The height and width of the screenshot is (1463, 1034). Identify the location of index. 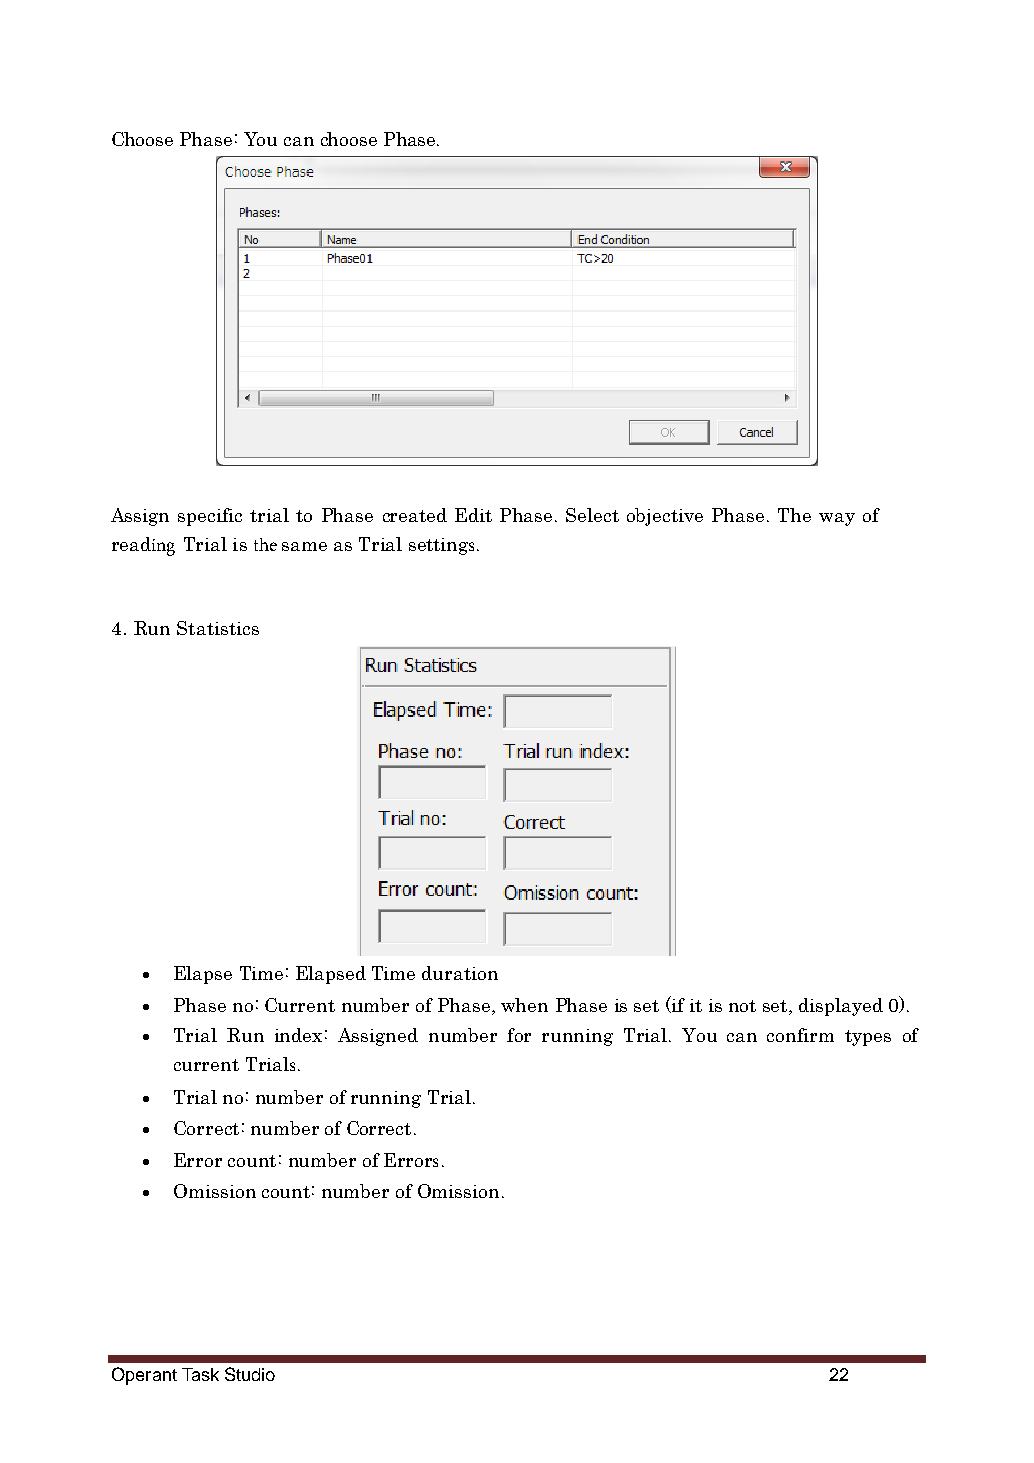
(298, 1035).
